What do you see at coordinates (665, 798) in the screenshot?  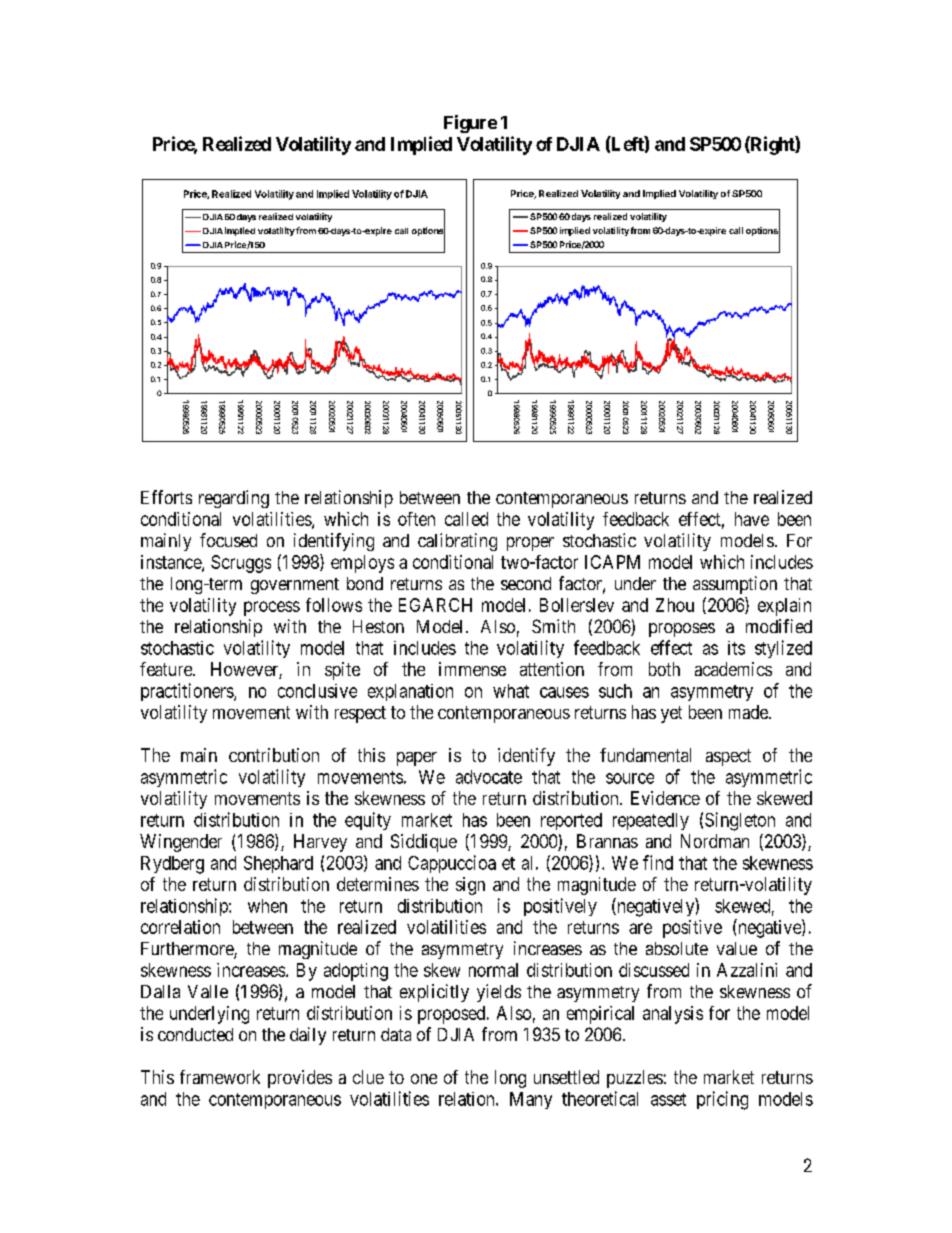 I see `Evidence` at bounding box center [665, 798].
